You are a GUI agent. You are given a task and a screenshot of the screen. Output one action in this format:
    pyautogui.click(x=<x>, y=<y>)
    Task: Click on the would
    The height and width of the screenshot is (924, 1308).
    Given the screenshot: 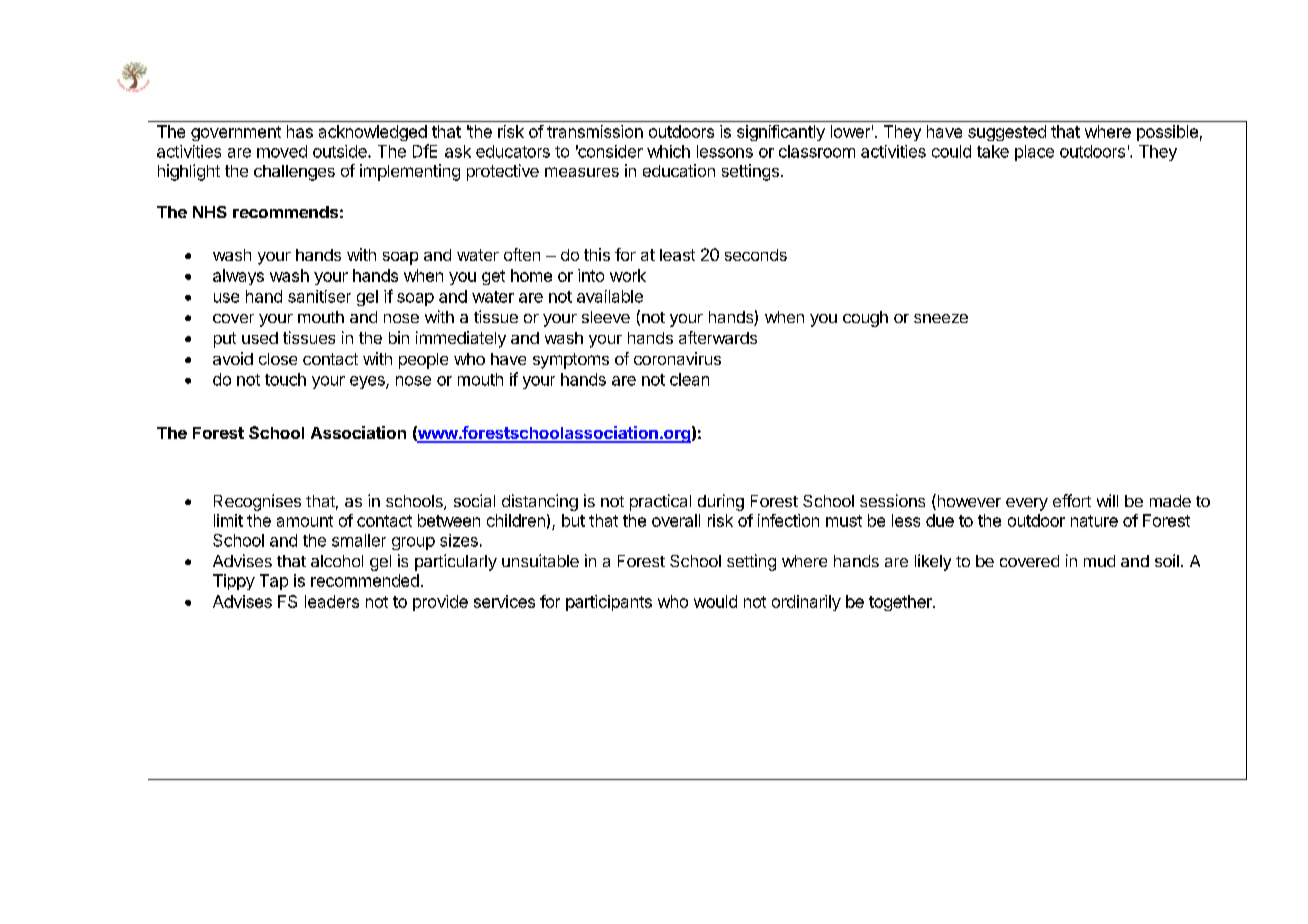 What is the action you would take?
    pyautogui.click(x=715, y=601)
